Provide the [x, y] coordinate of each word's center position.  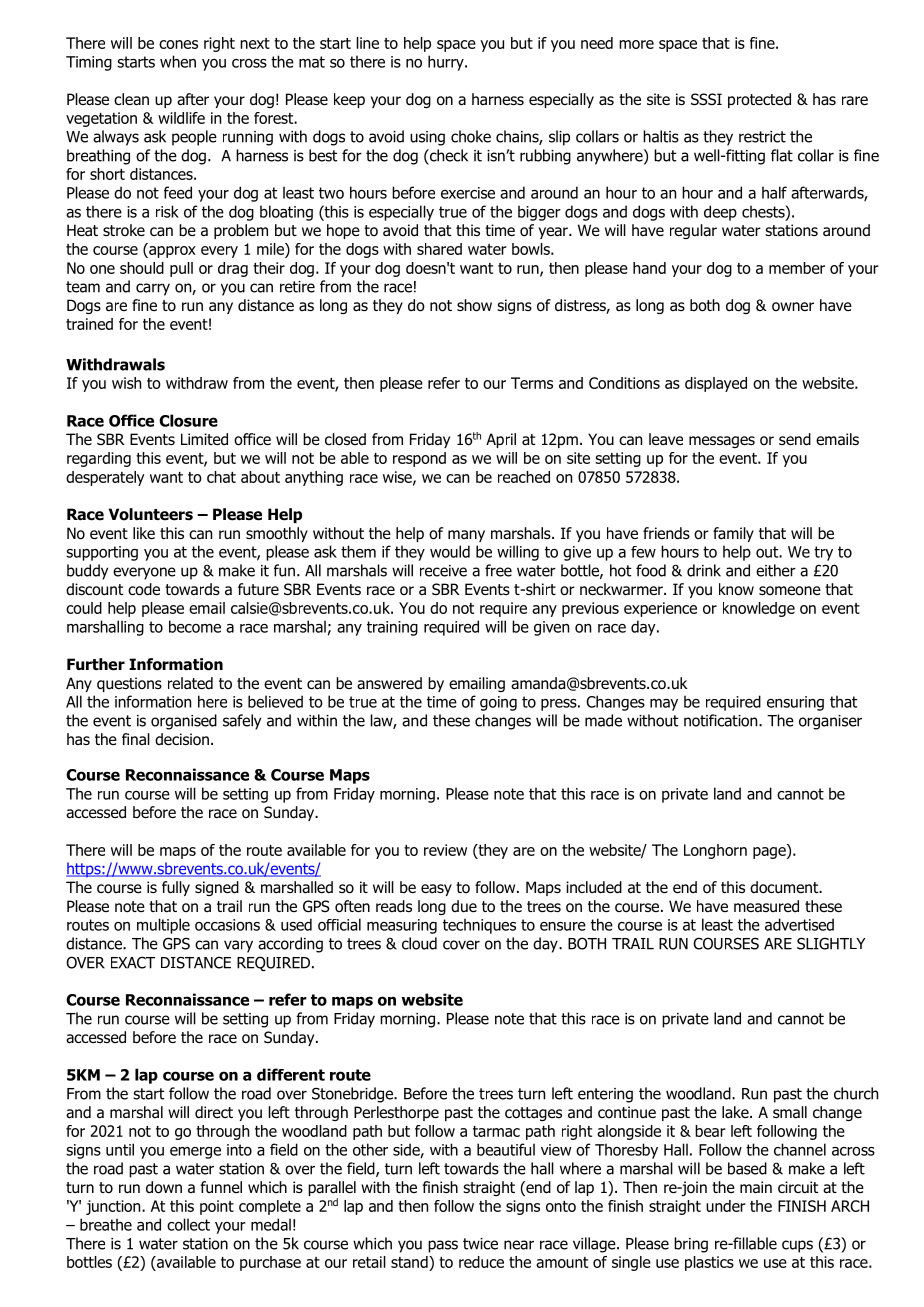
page [770, 853]
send [795, 439]
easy [436, 890]
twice [480, 1244]
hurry [447, 63]
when [178, 61]
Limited [204, 439]
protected [759, 100]
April [501, 440]
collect [188, 1224]
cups [797, 1246]
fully [176, 888]
